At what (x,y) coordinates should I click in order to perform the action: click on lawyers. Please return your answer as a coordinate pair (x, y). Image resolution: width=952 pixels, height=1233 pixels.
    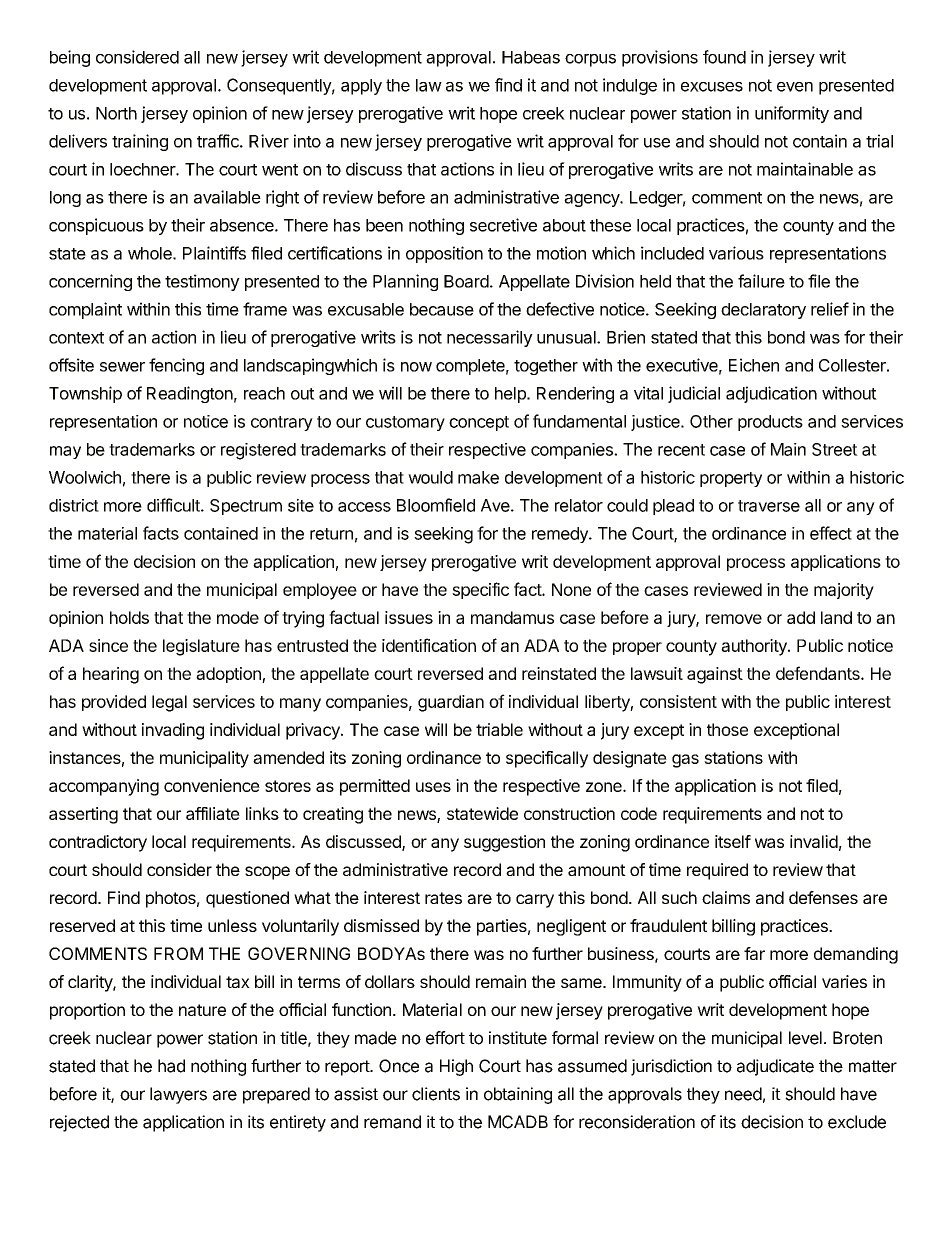
    Looking at the image, I should click on (178, 1095).
